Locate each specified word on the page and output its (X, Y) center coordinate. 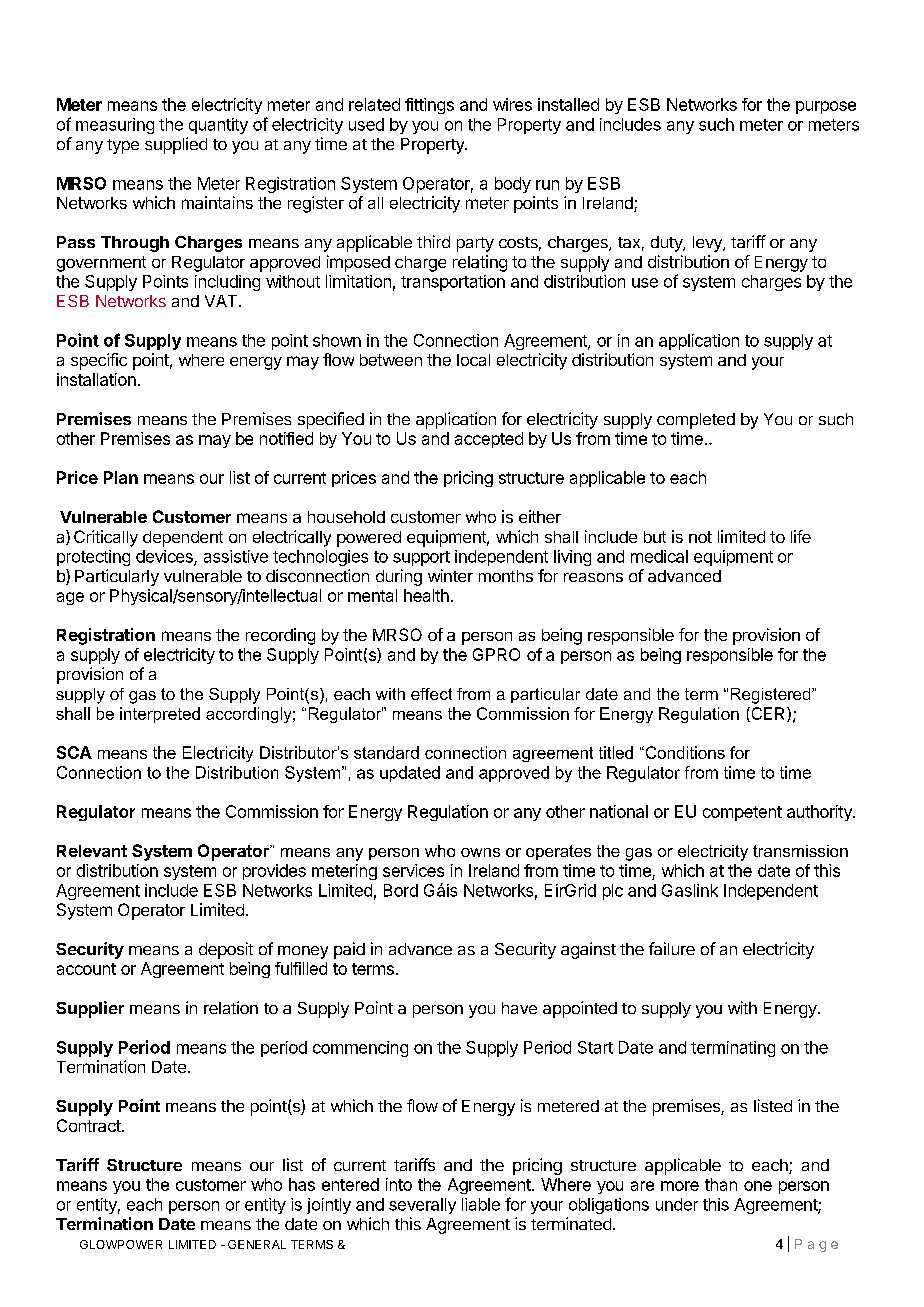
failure (672, 948)
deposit (226, 950)
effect (431, 694)
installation (96, 379)
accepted (489, 440)
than (721, 1184)
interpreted (160, 715)
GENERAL (257, 1244)
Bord (401, 890)
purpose (826, 107)
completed (696, 421)
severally (422, 1206)
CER (768, 714)
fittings (429, 106)
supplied (176, 145)
